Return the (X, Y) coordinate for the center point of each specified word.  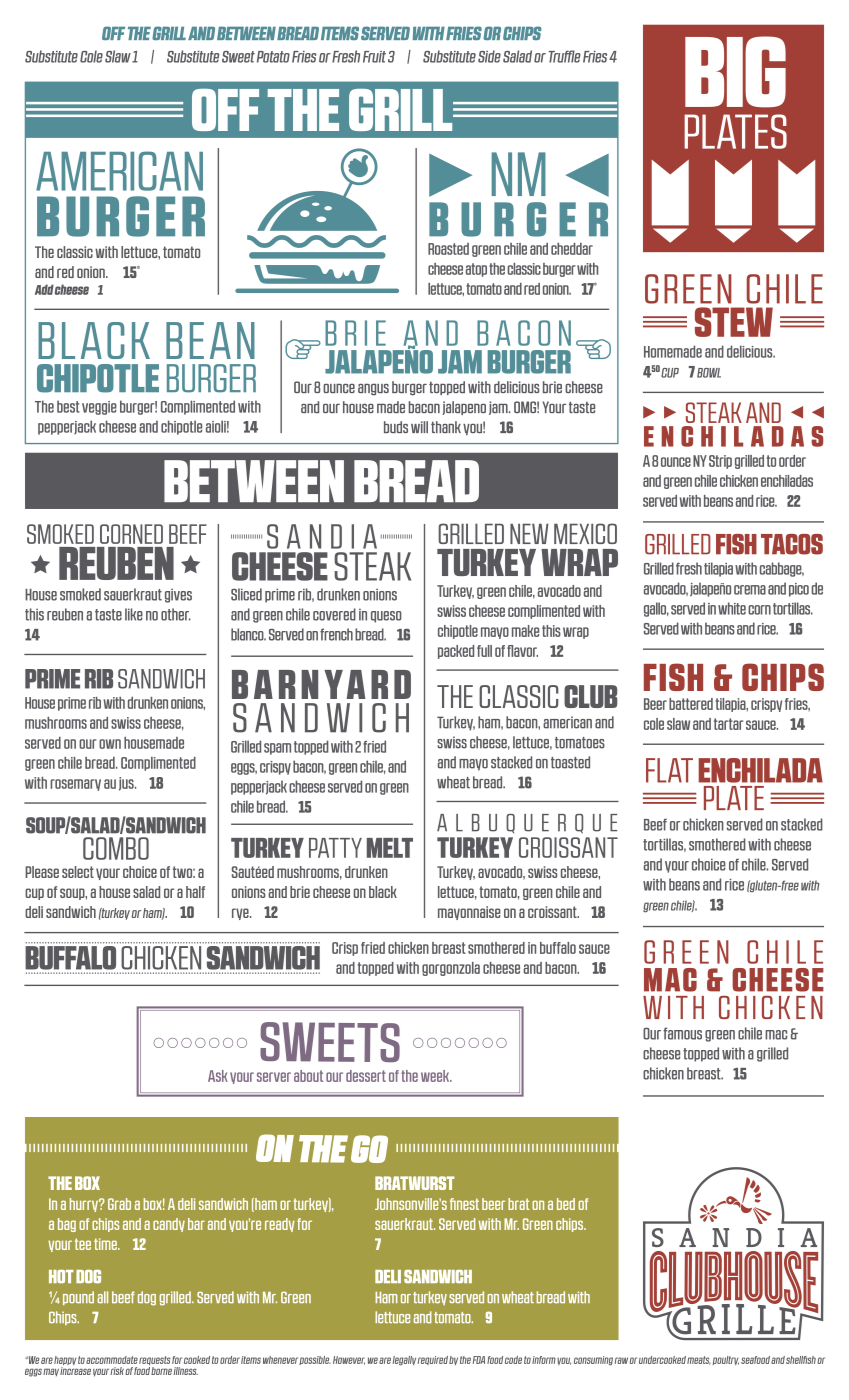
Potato (273, 57)
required (433, 1360)
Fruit (374, 57)
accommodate (112, 1360)
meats (699, 1360)
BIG (735, 72)
